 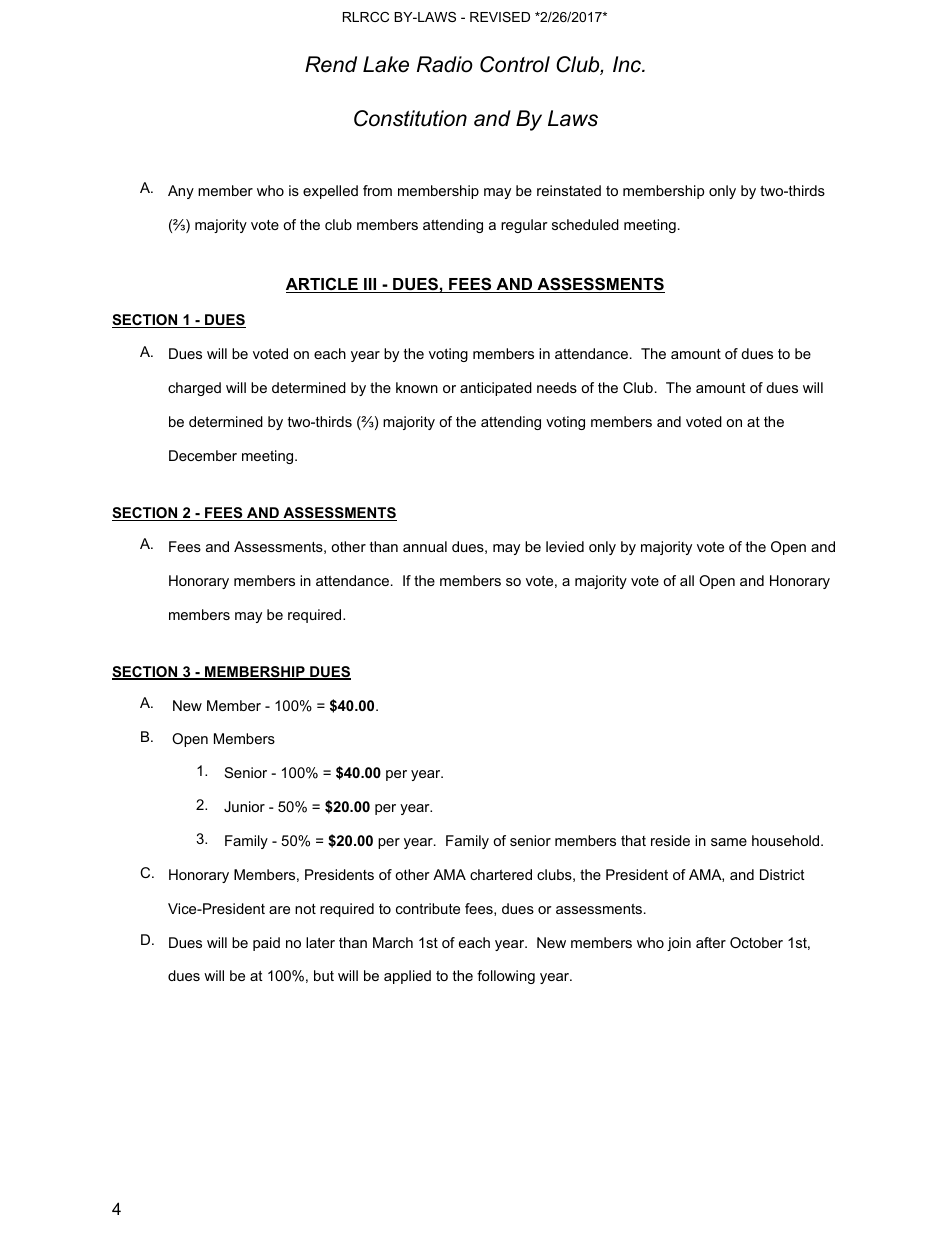 What do you see at coordinates (501, 874) in the screenshot?
I see `chartered` at bounding box center [501, 874].
